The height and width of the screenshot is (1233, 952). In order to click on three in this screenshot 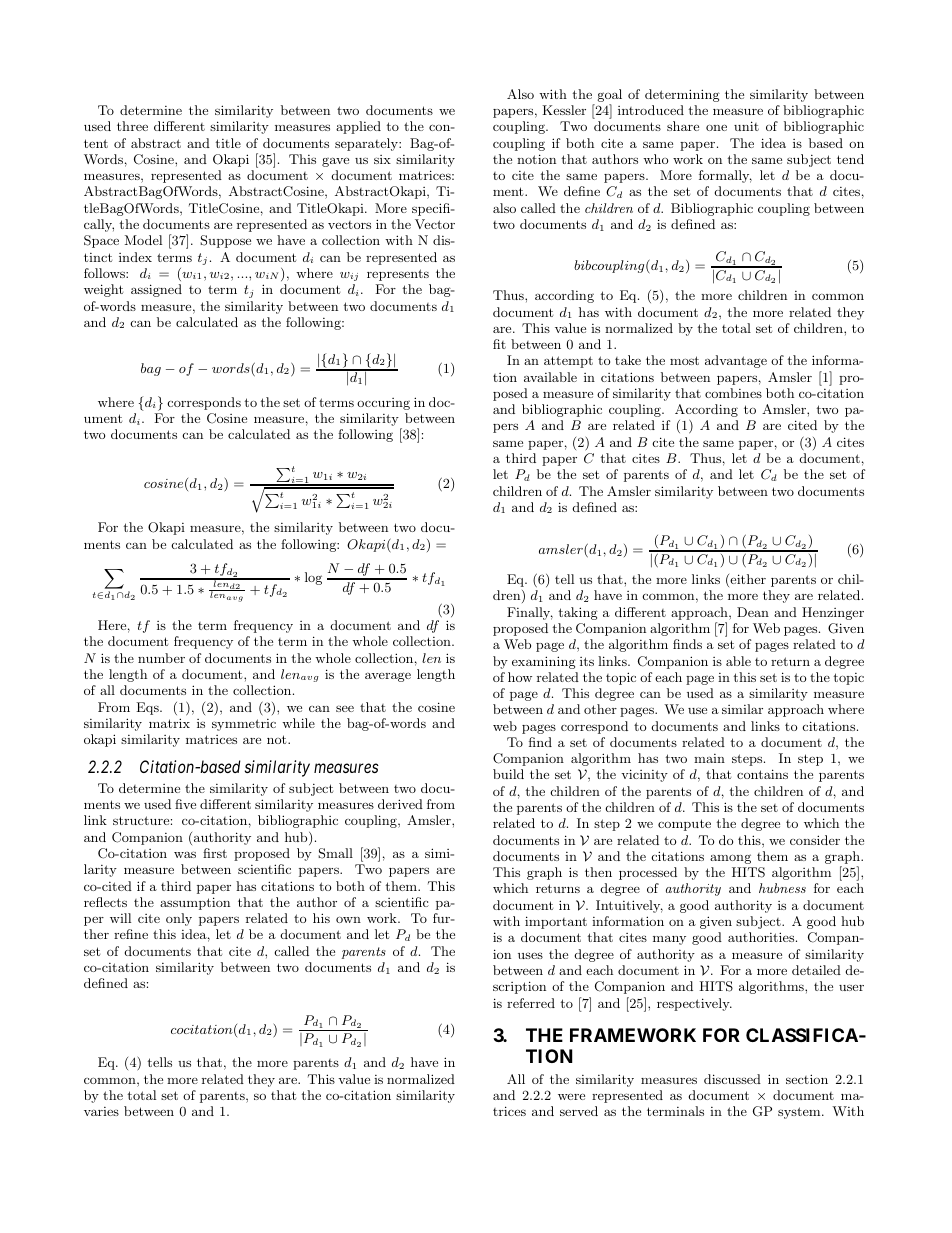, I will do `click(132, 126)`.
